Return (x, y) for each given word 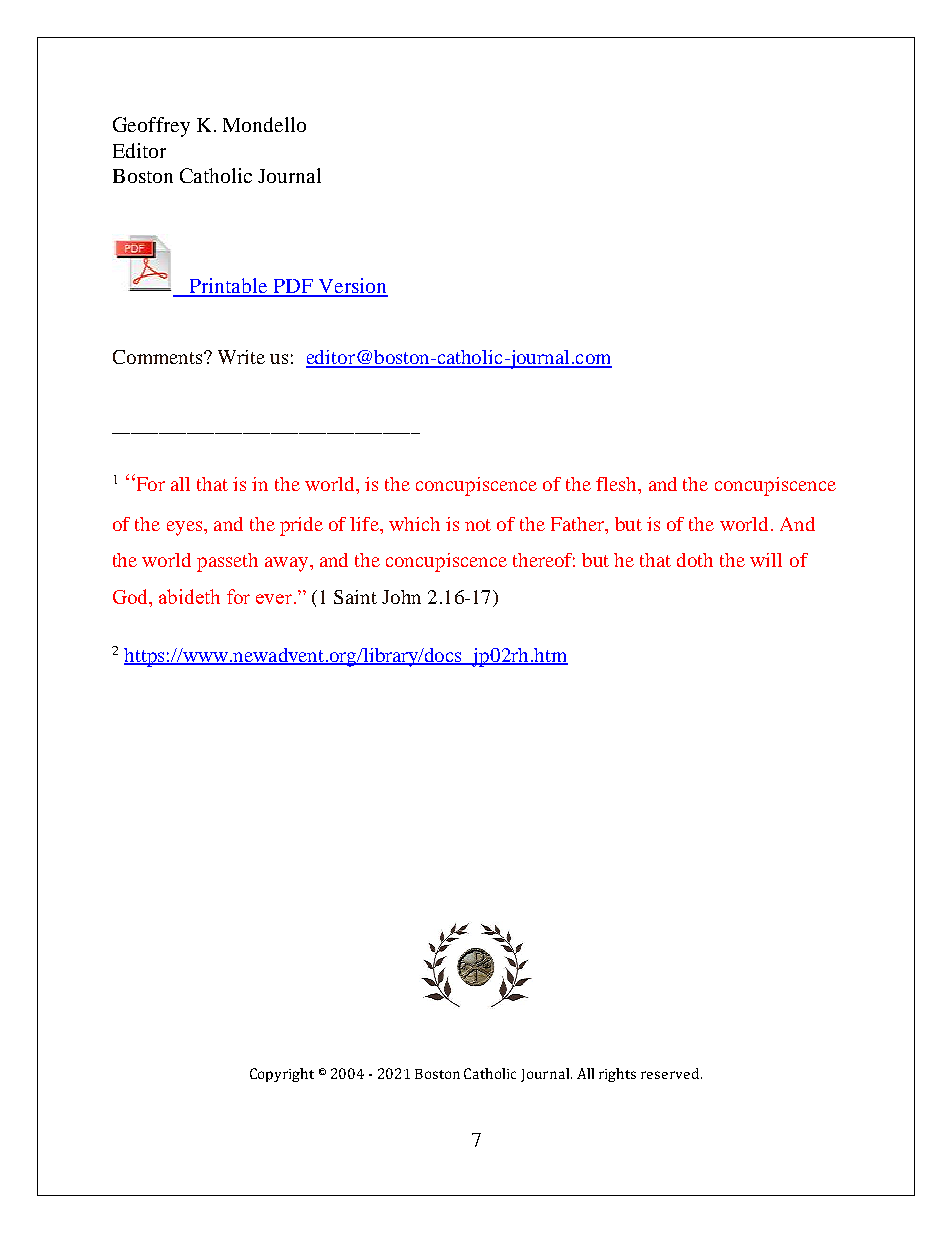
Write (241, 357)
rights (617, 1075)
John (401, 597)
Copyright (282, 1075)
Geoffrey (151, 127)
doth (695, 560)
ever (274, 599)
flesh (617, 484)
